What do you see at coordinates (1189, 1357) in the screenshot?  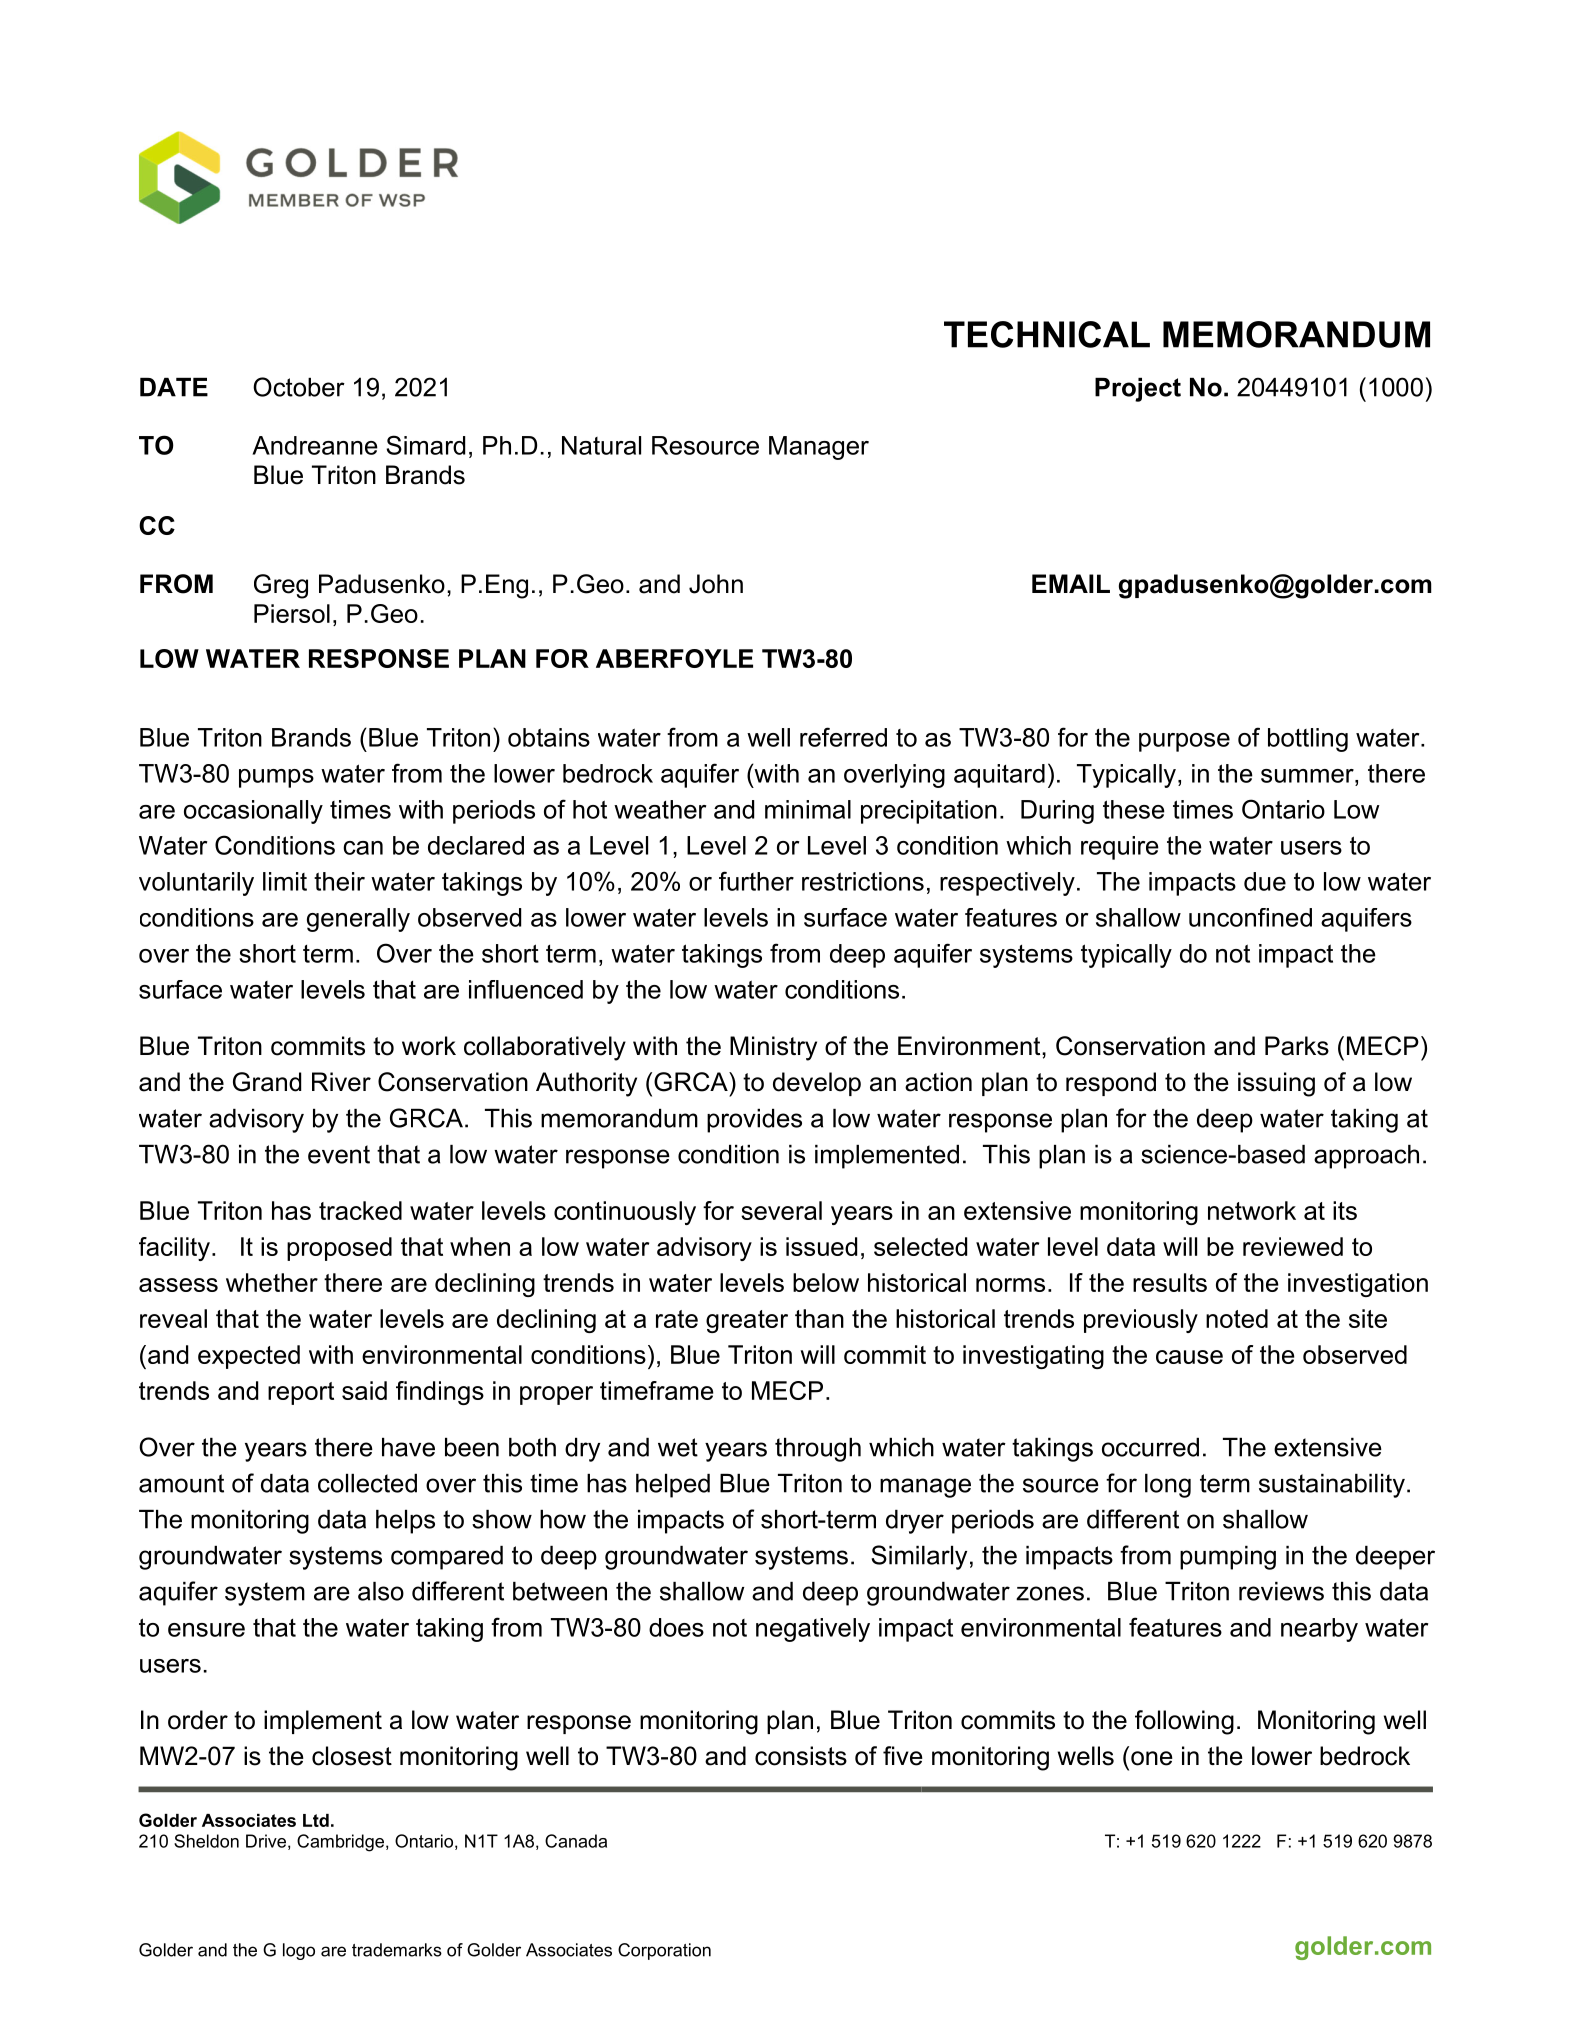 I see `cause` at bounding box center [1189, 1357].
